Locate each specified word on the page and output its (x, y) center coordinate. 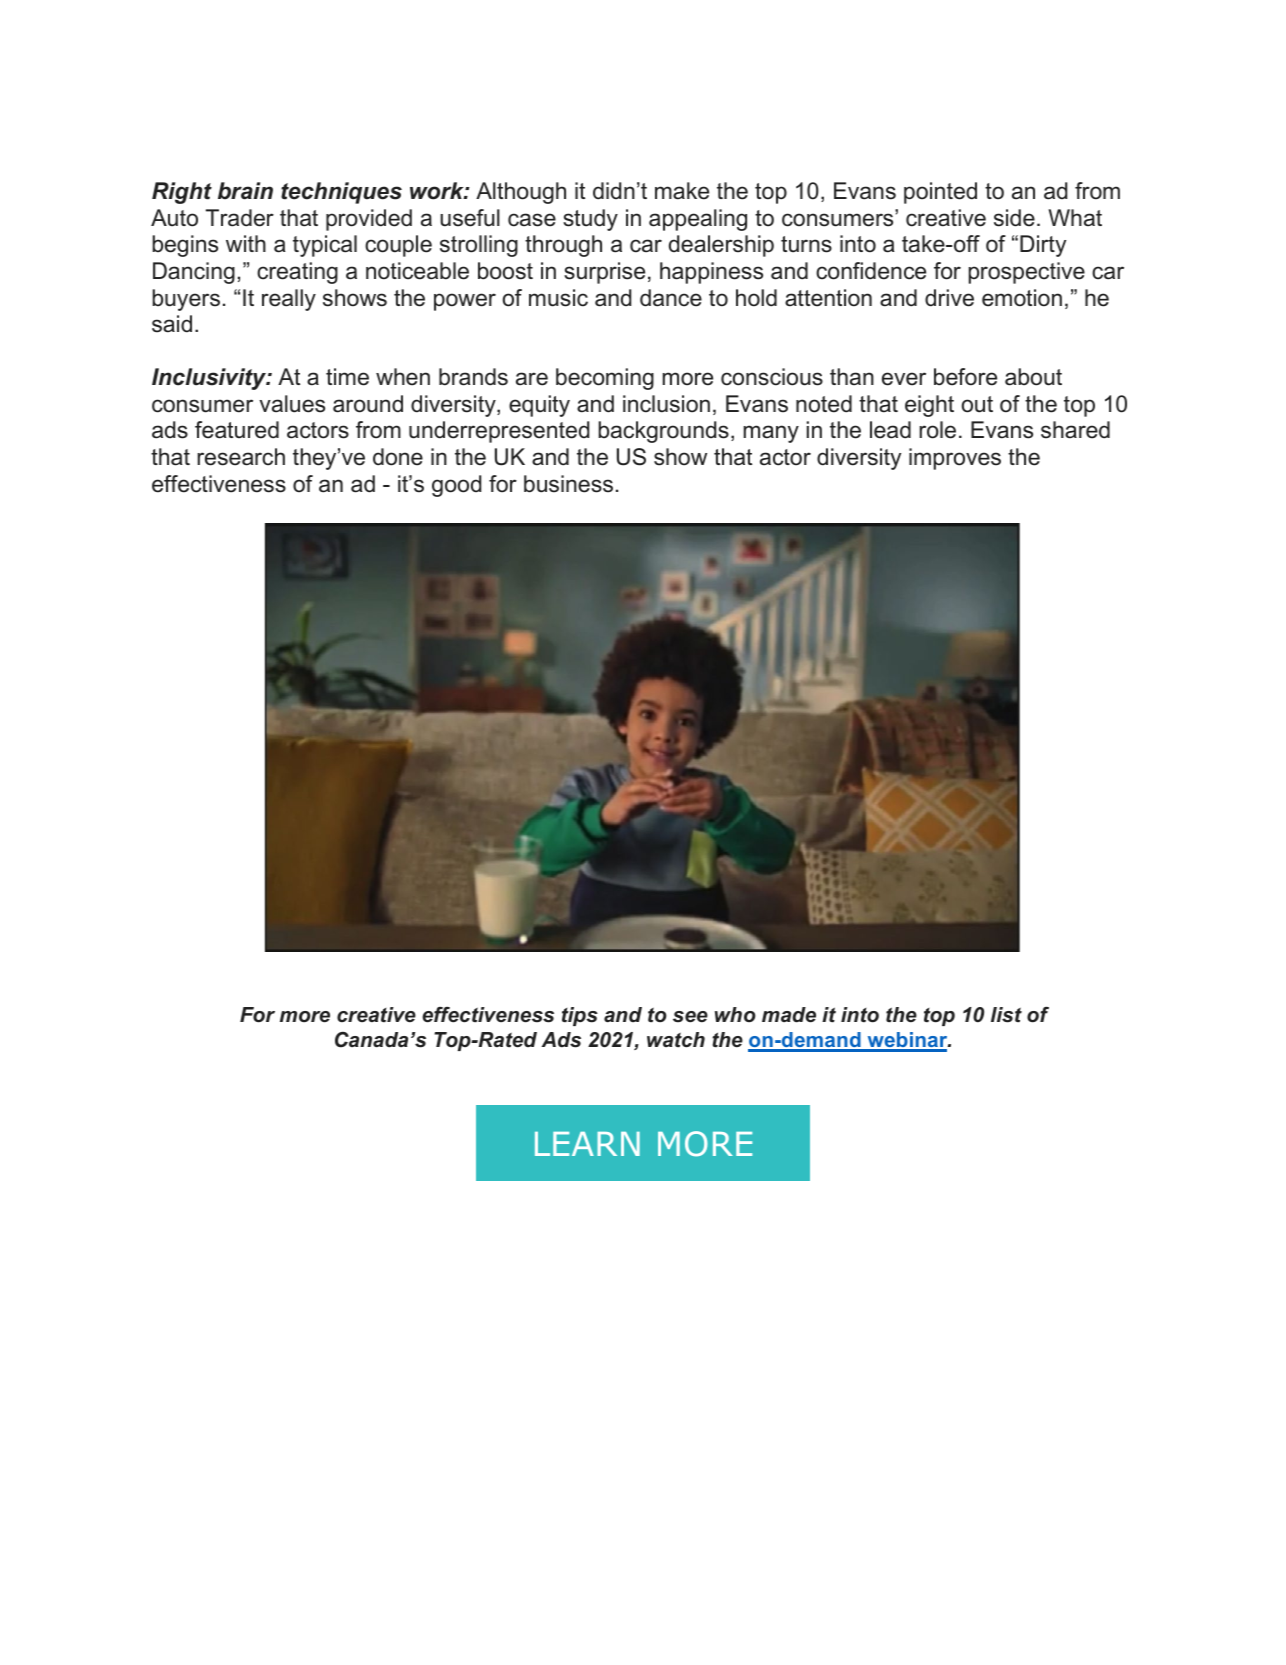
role (937, 430)
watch (676, 1040)
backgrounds (663, 432)
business (568, 484)
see (690, 1017)
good (457, 486)
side (1014, 218)
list (1006, 1015)
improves (955, 459)
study (590, 220)
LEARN (587, 1144)
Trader (240, 218)
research (241, 457)
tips (580, 1016)
